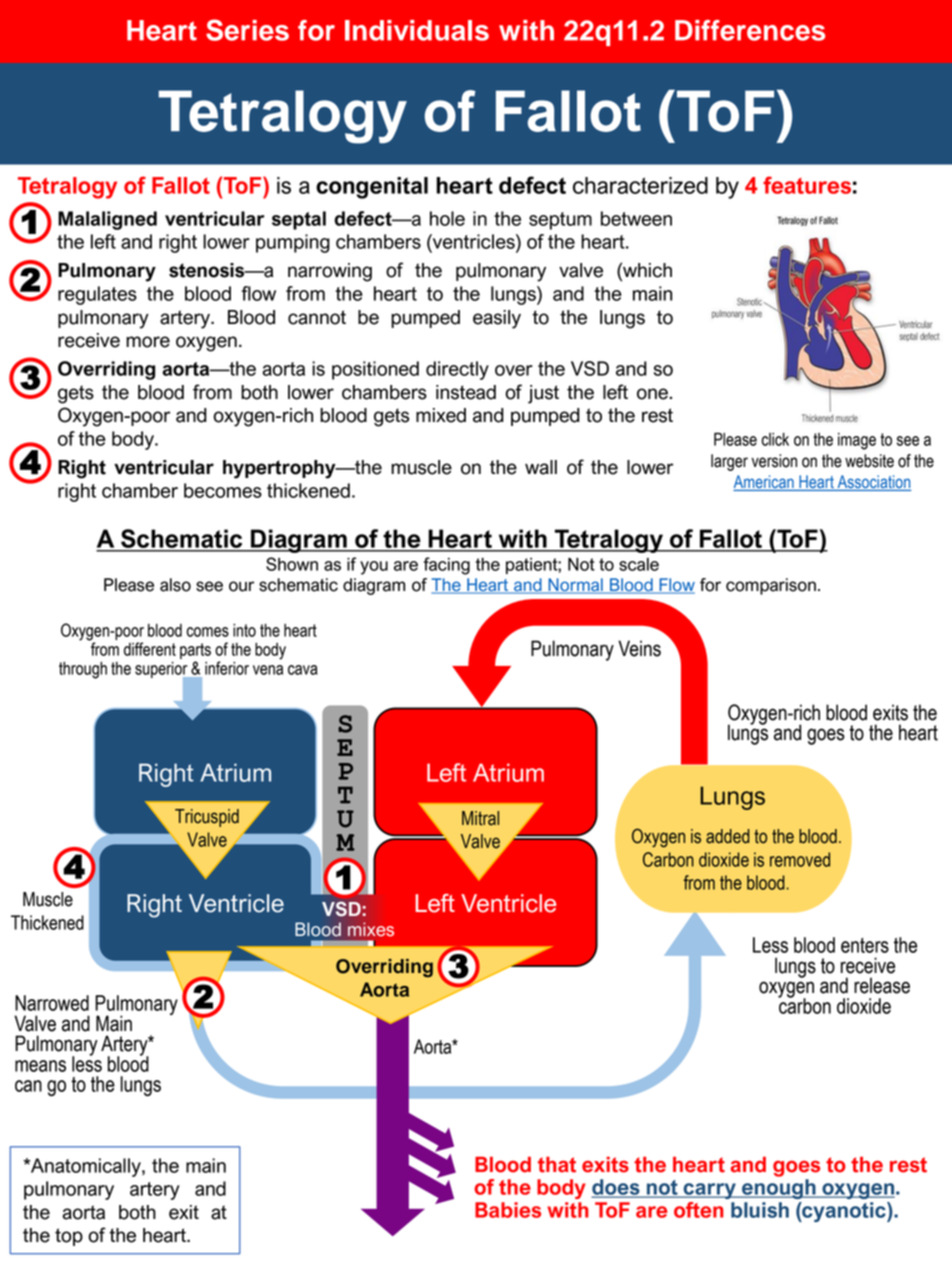 Image resolution: width=952 pixels, height=1270 pixels. I want to click on Series, so click(247, 30).
